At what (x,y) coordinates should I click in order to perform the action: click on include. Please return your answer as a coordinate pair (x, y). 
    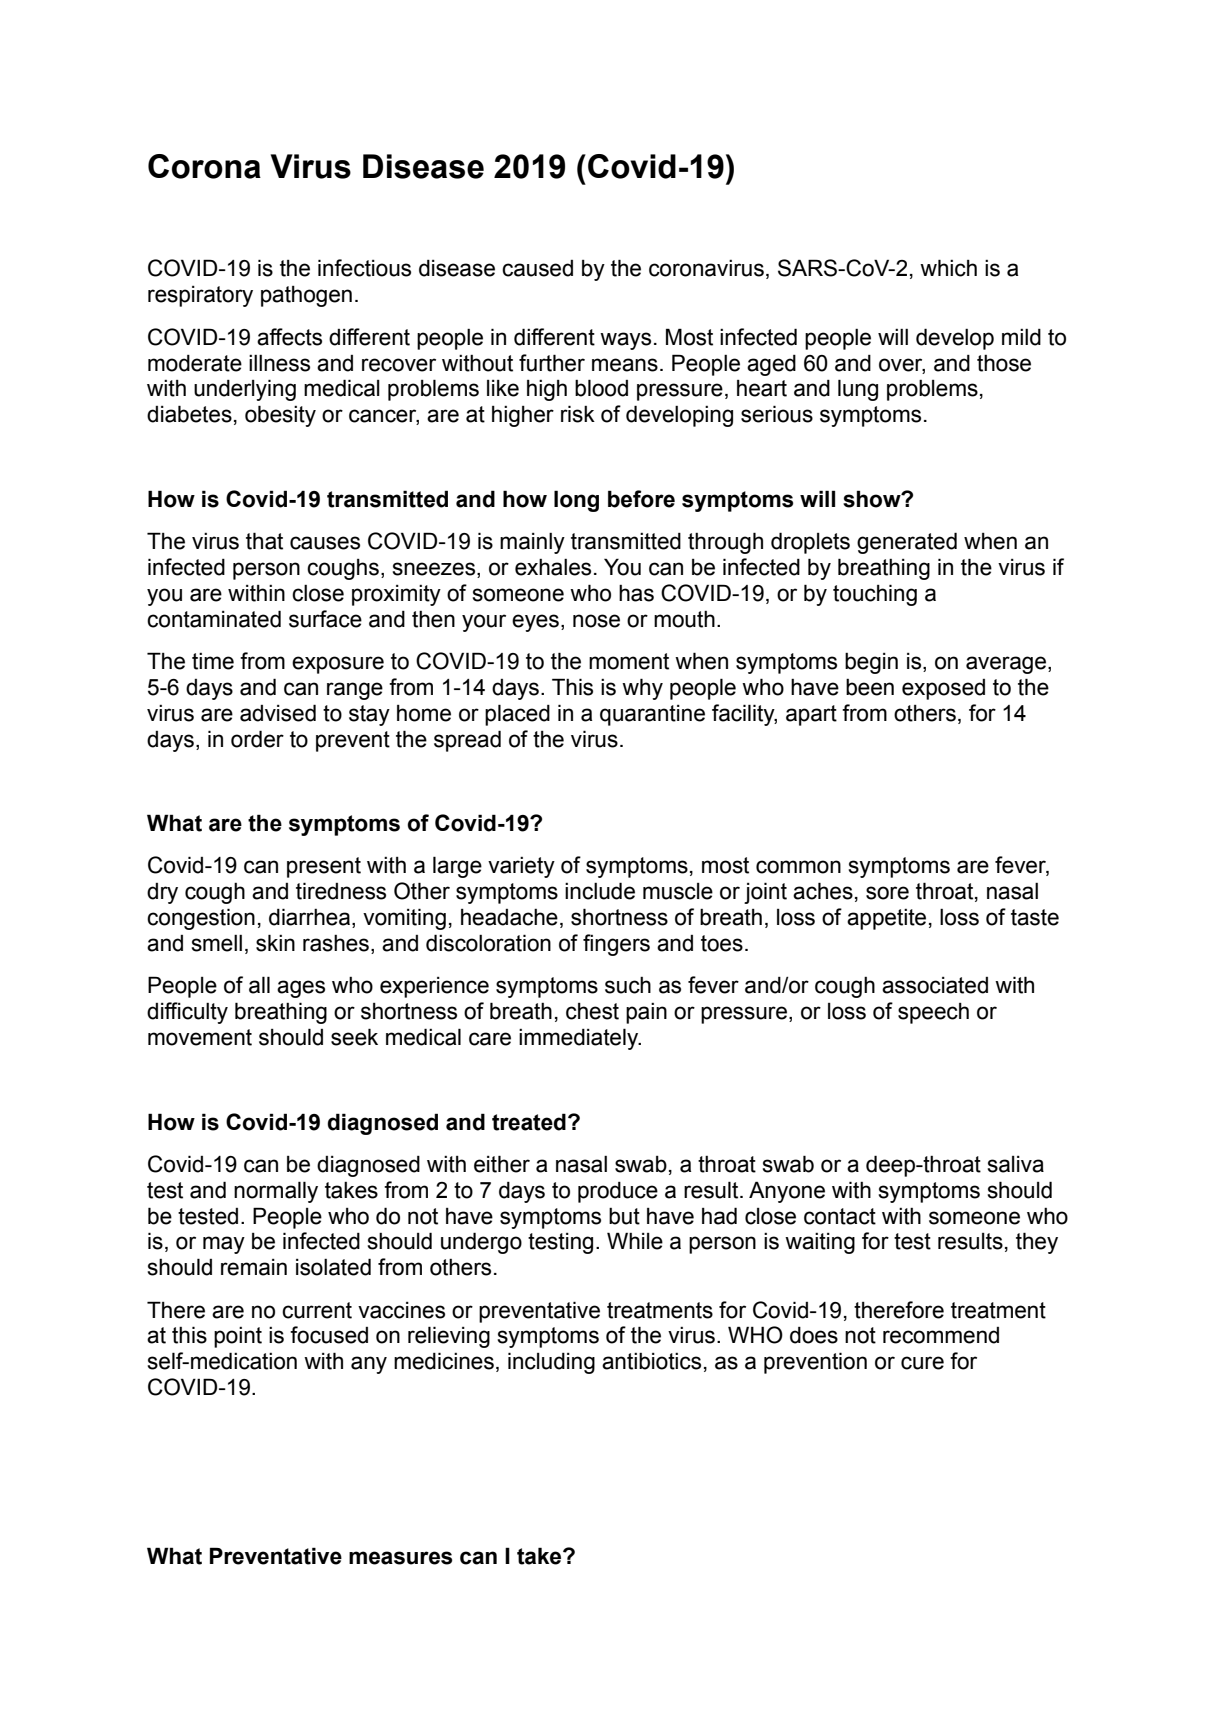
    Looking at the image, I should click on (600, 891).
